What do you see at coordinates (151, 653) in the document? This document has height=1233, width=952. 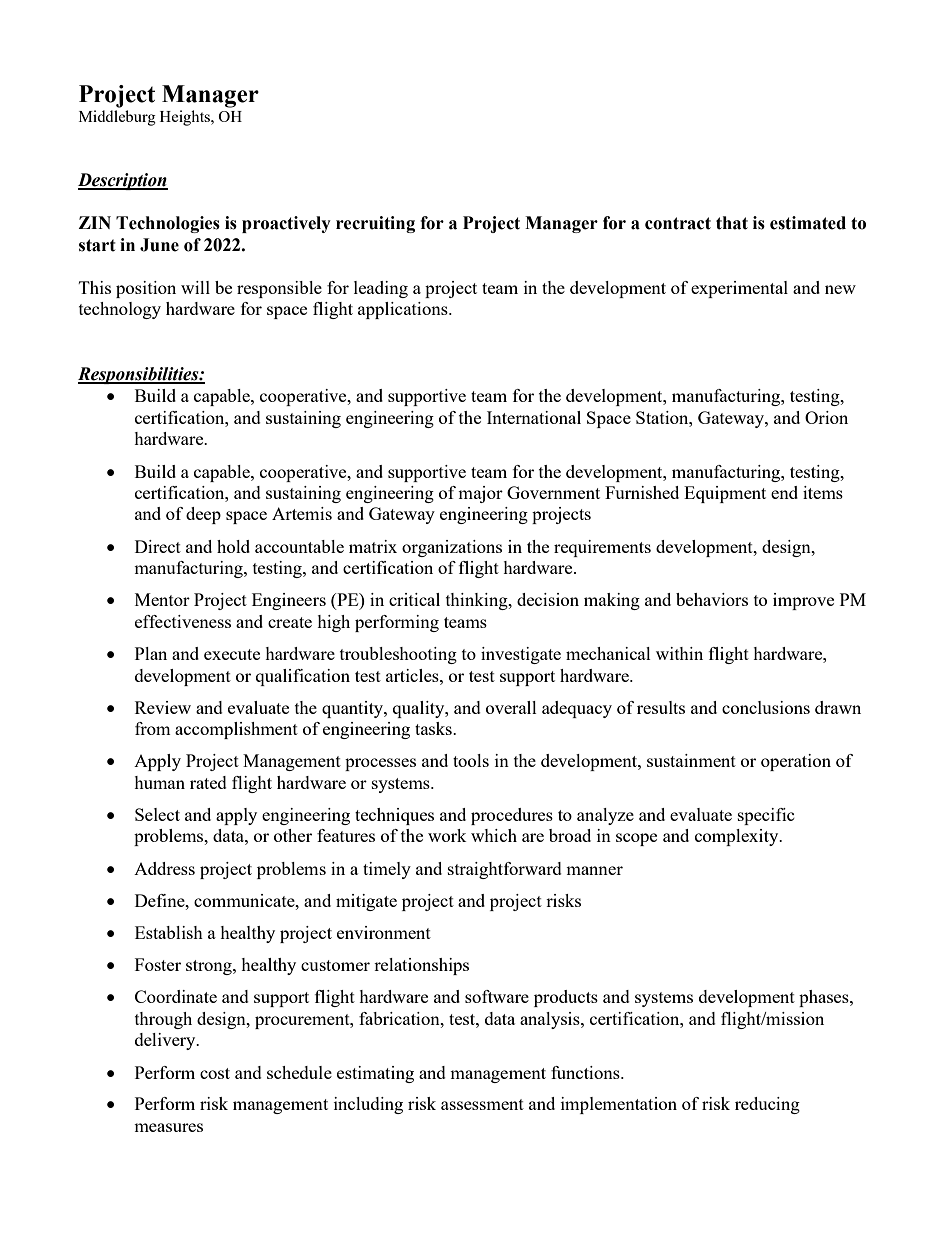 I see `Plan` at bounding box center [151, 653].
